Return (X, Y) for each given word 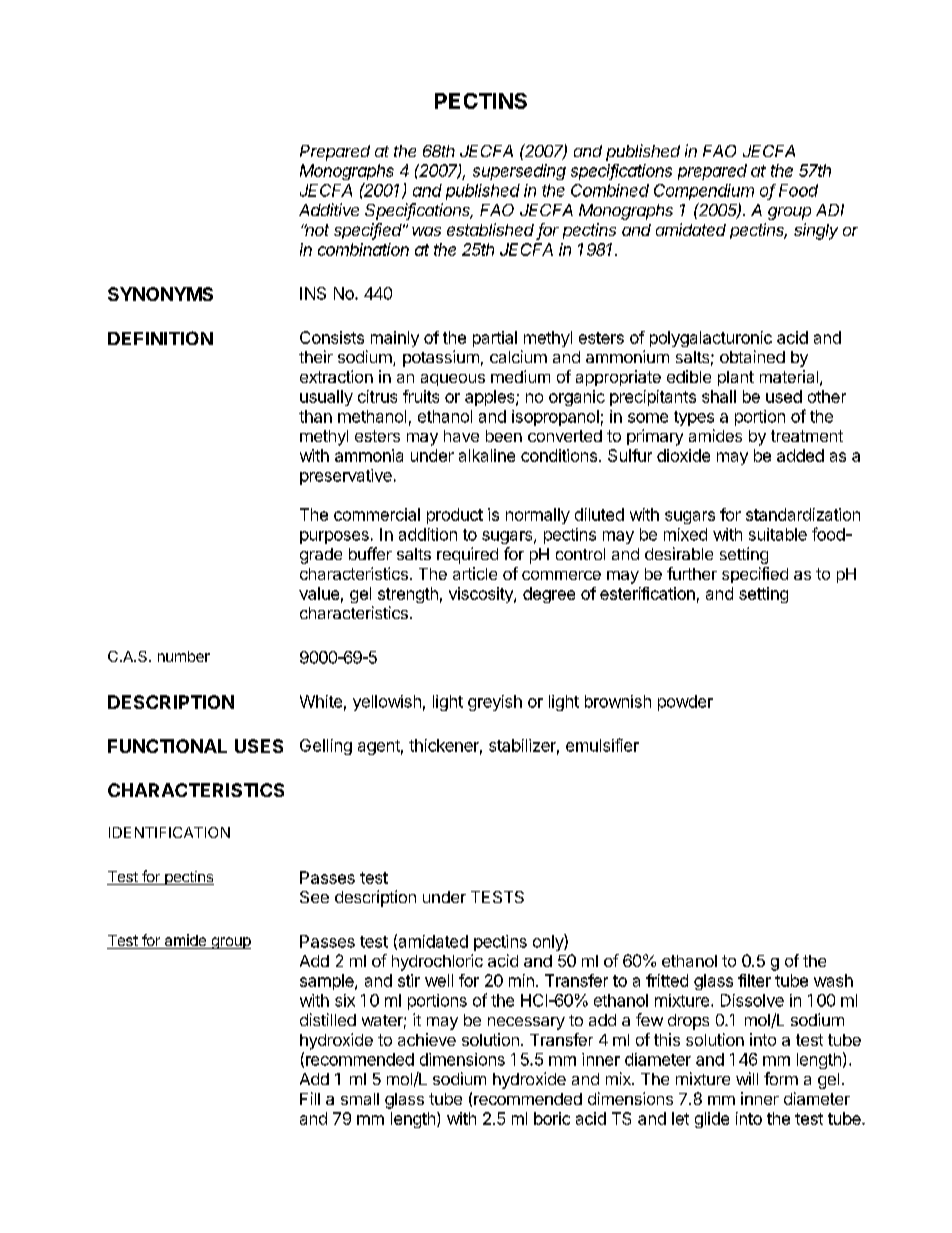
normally (538, 516)
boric (552, 1118)
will (747, 1078)
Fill (310, 1098)
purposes (334, 537)
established (490, 229)
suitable (778, 534)
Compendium (704, 192)
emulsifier (602, 745)
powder (685, 703)
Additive (329, 209)
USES (259, 746)
